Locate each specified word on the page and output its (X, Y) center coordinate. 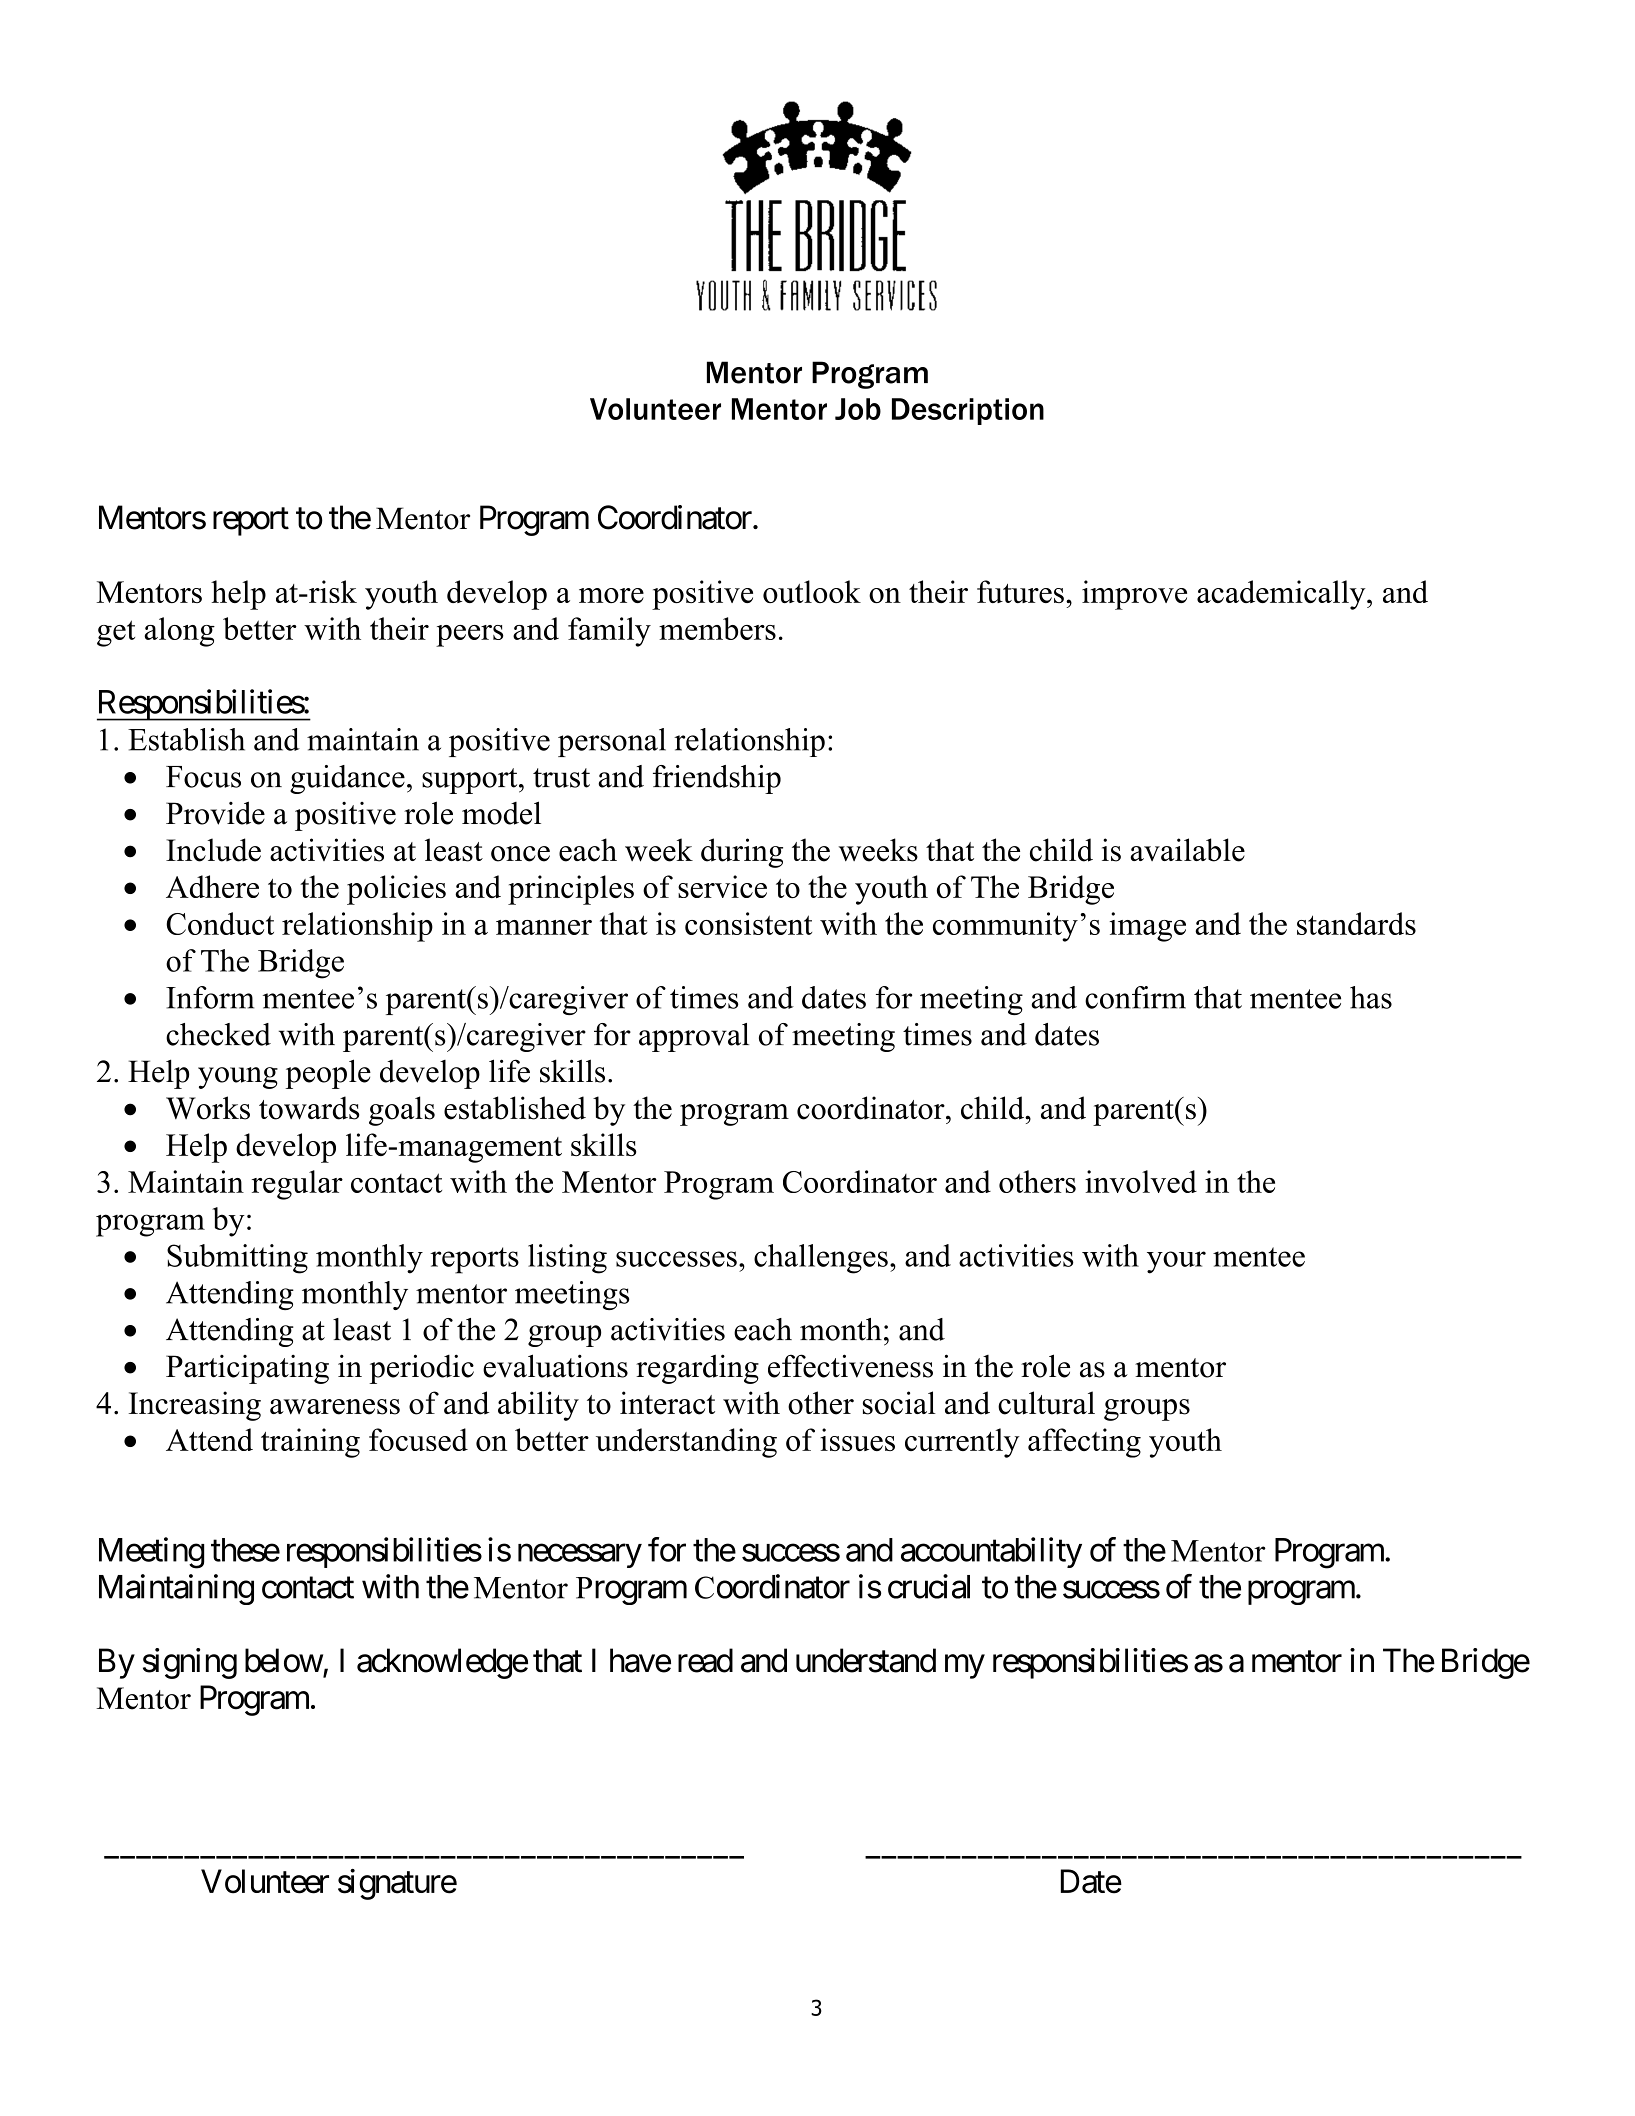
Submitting (237, 1259)
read (705, 1660)
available (1187, 850)
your (1176, 1262)
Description (968, 411)
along (179, 632)
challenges (821, 1259)
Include (213, 850)
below (284, 1660)
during (742, 853)
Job (858, 409)
